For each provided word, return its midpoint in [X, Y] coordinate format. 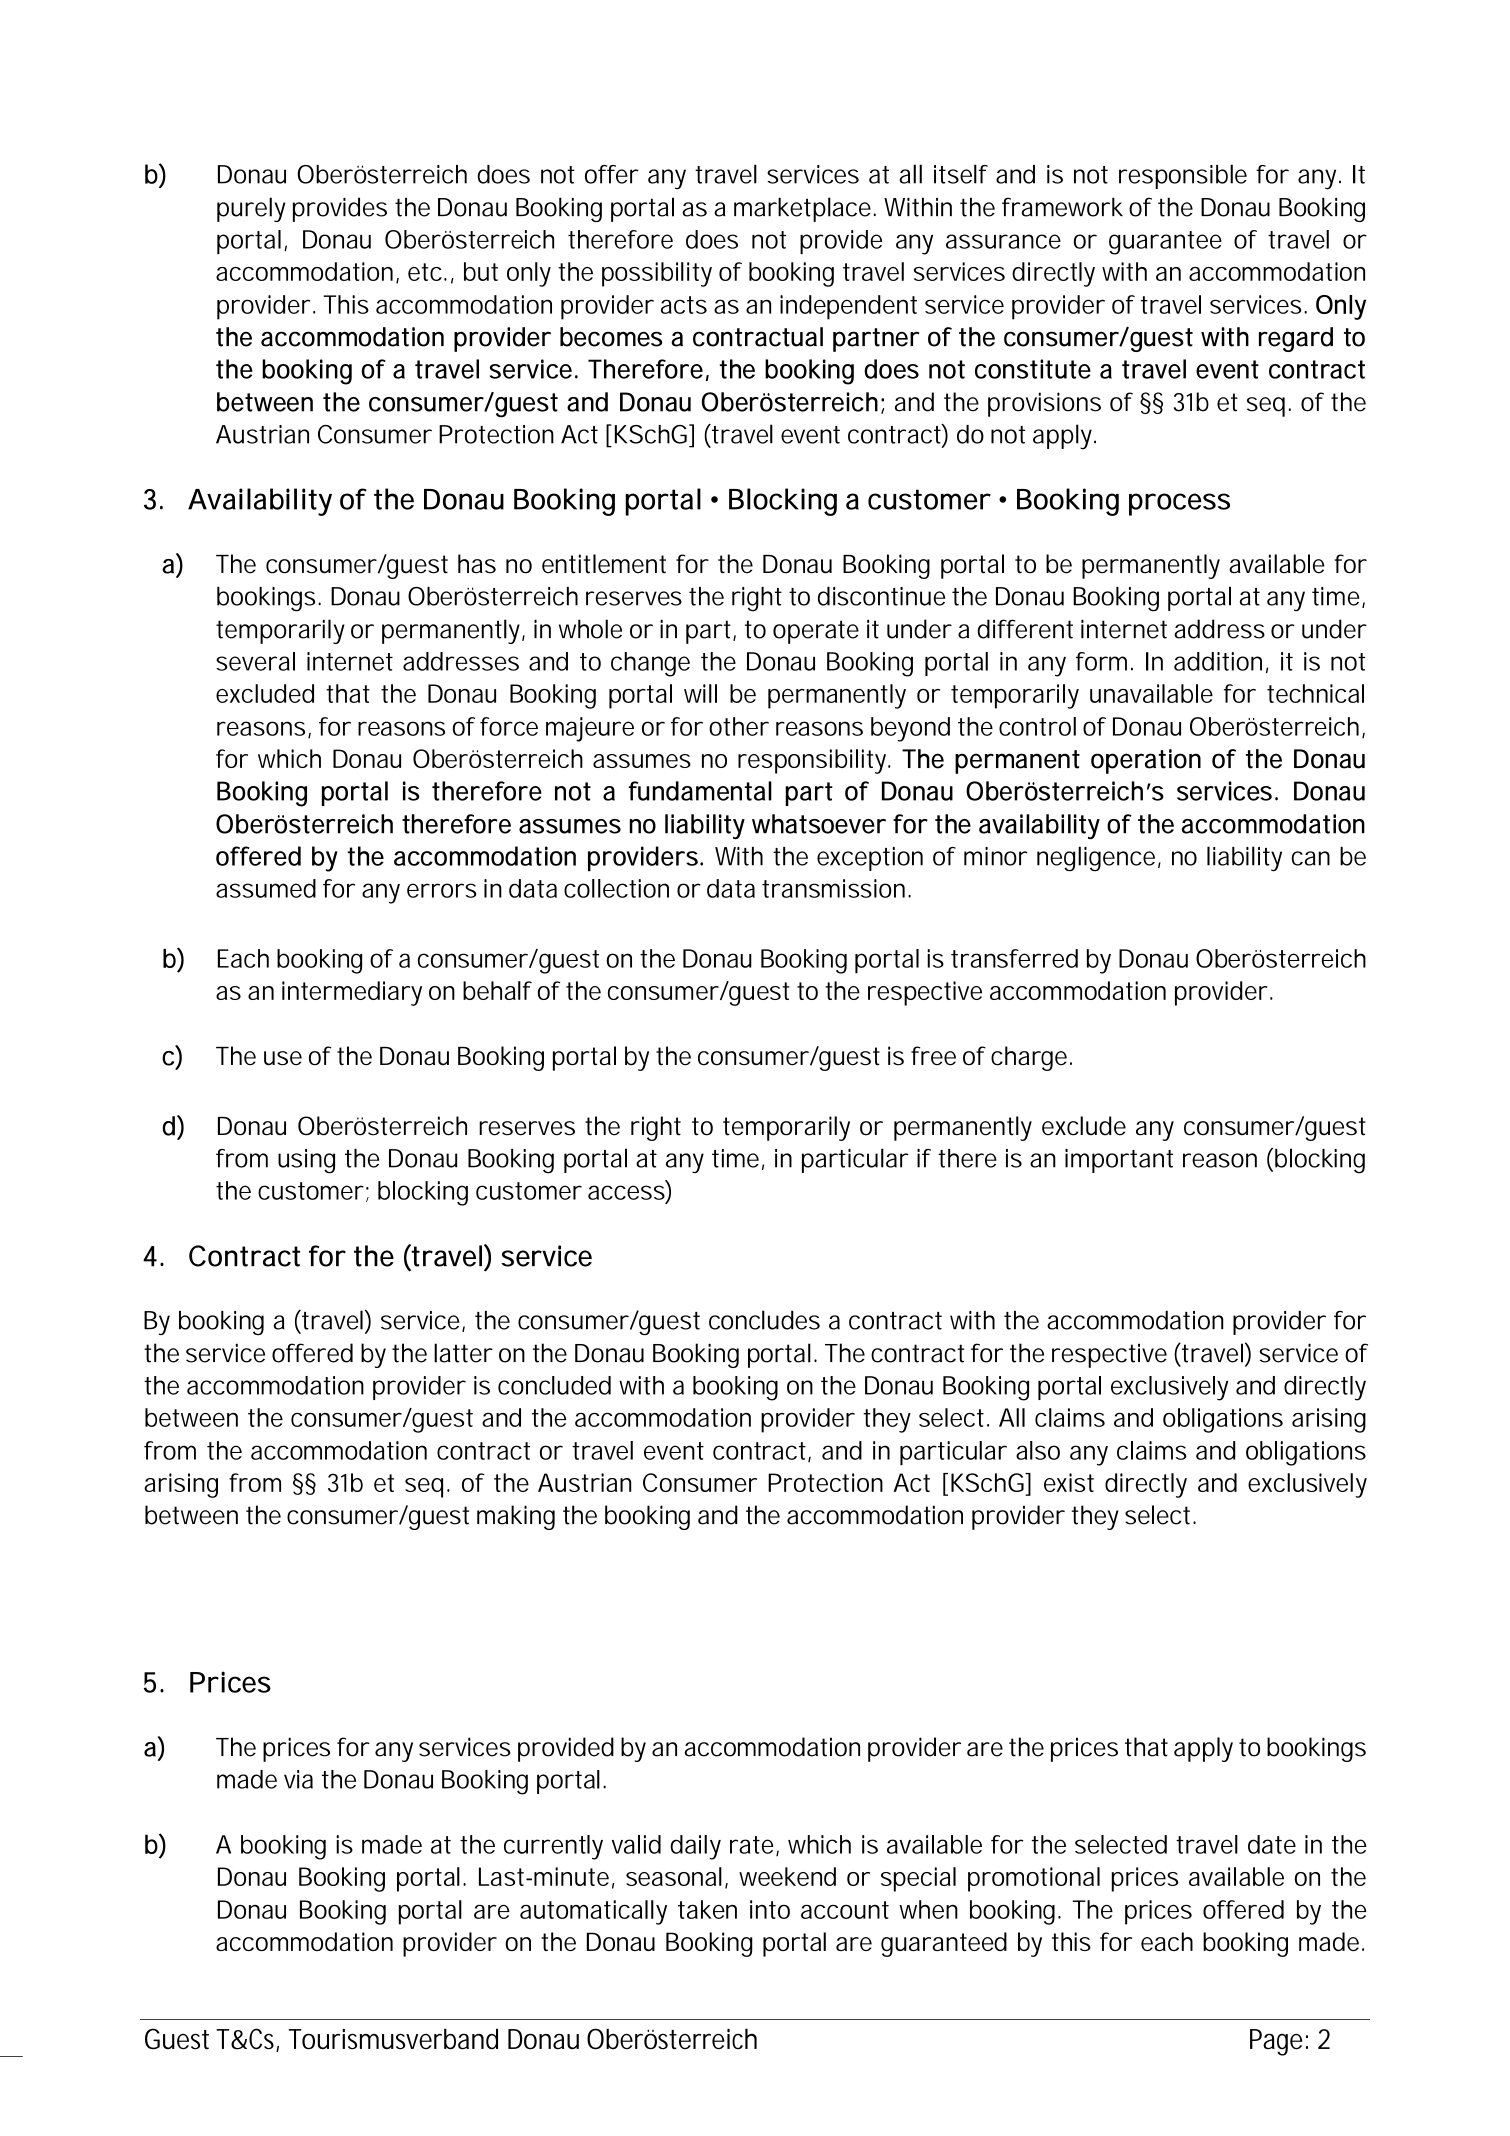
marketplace [802, 209]
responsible [1183, 176]
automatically [593, 1912]
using [306, 1161]
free [933, 1056]
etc [425, 272]
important [1119, 1161]
